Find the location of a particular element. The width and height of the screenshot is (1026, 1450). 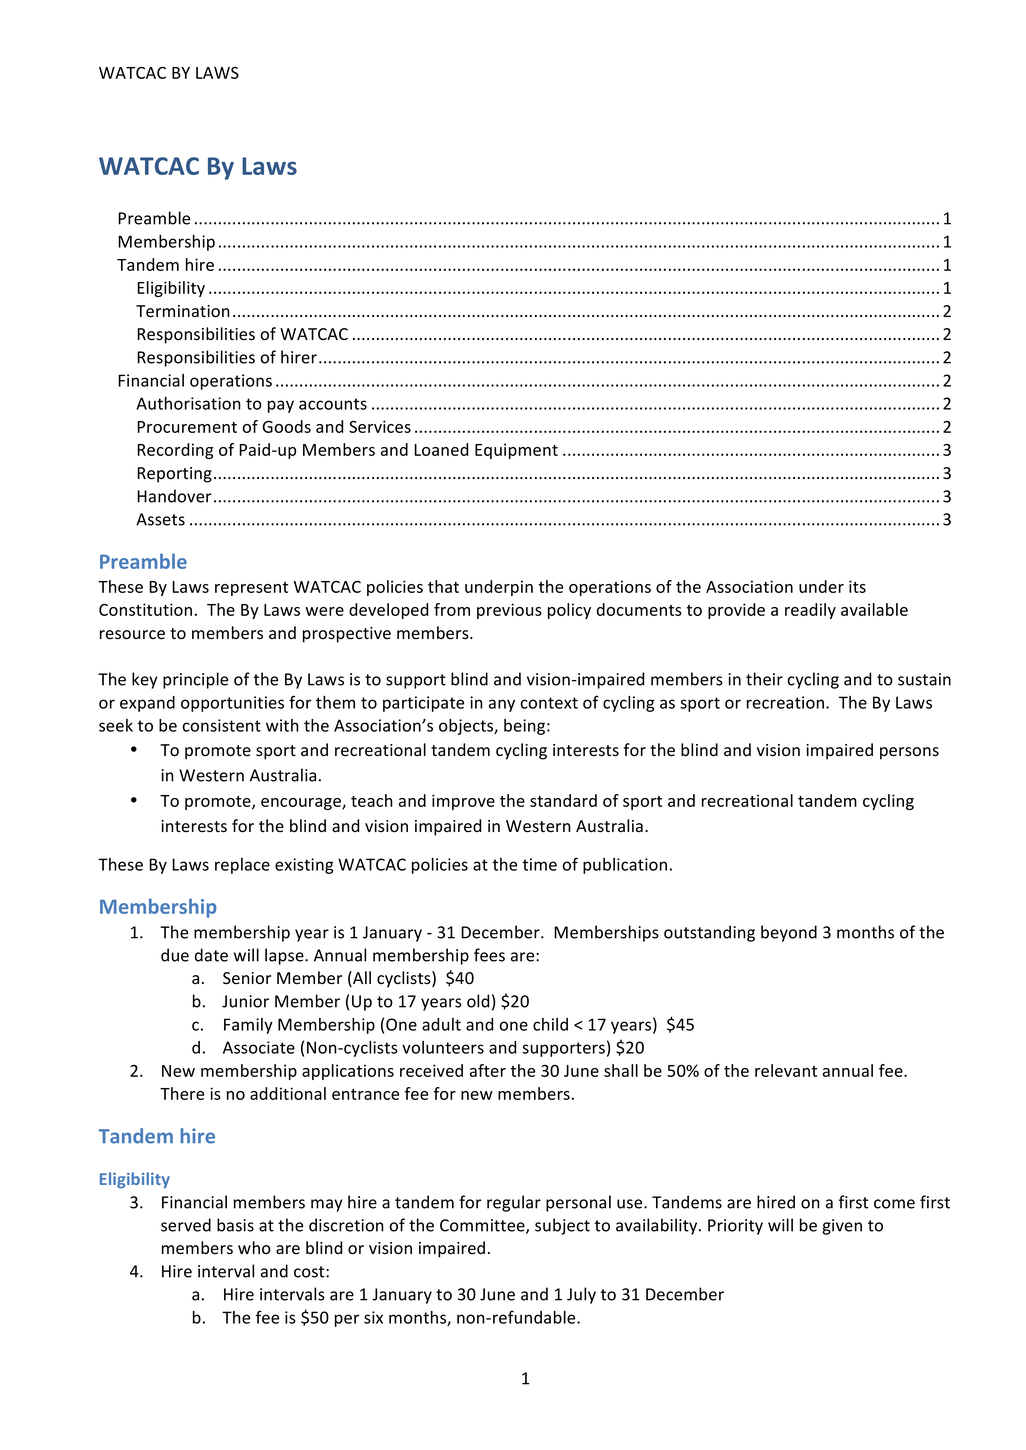

Procurement is located at coordinates (187, 427).
